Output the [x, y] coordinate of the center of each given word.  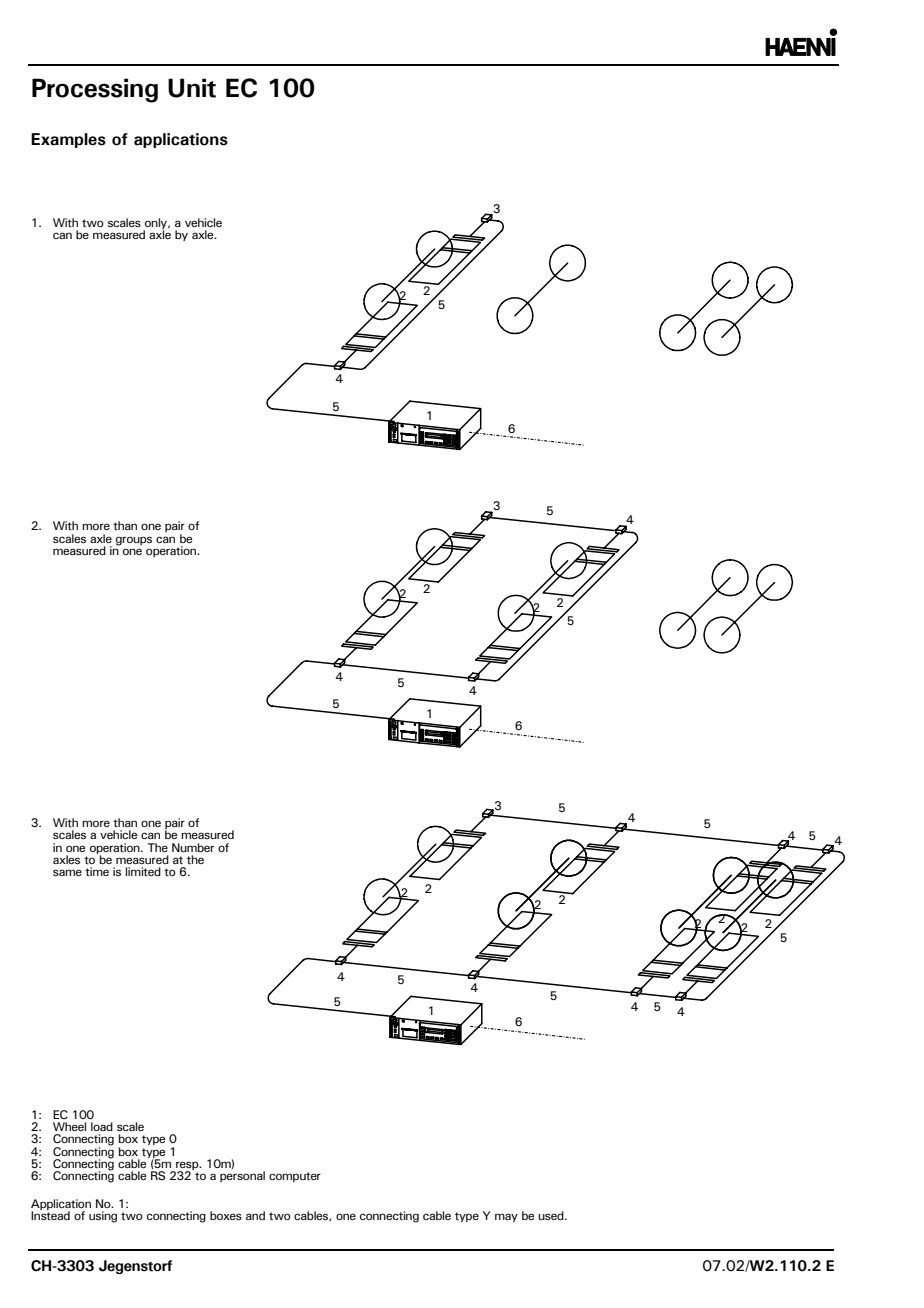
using [103, 1217]
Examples [68, 140]
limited [143, 872]
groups [134, 541]
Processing [95, 90]
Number [193, 847]
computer [295, 1177]
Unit [192, 88]
